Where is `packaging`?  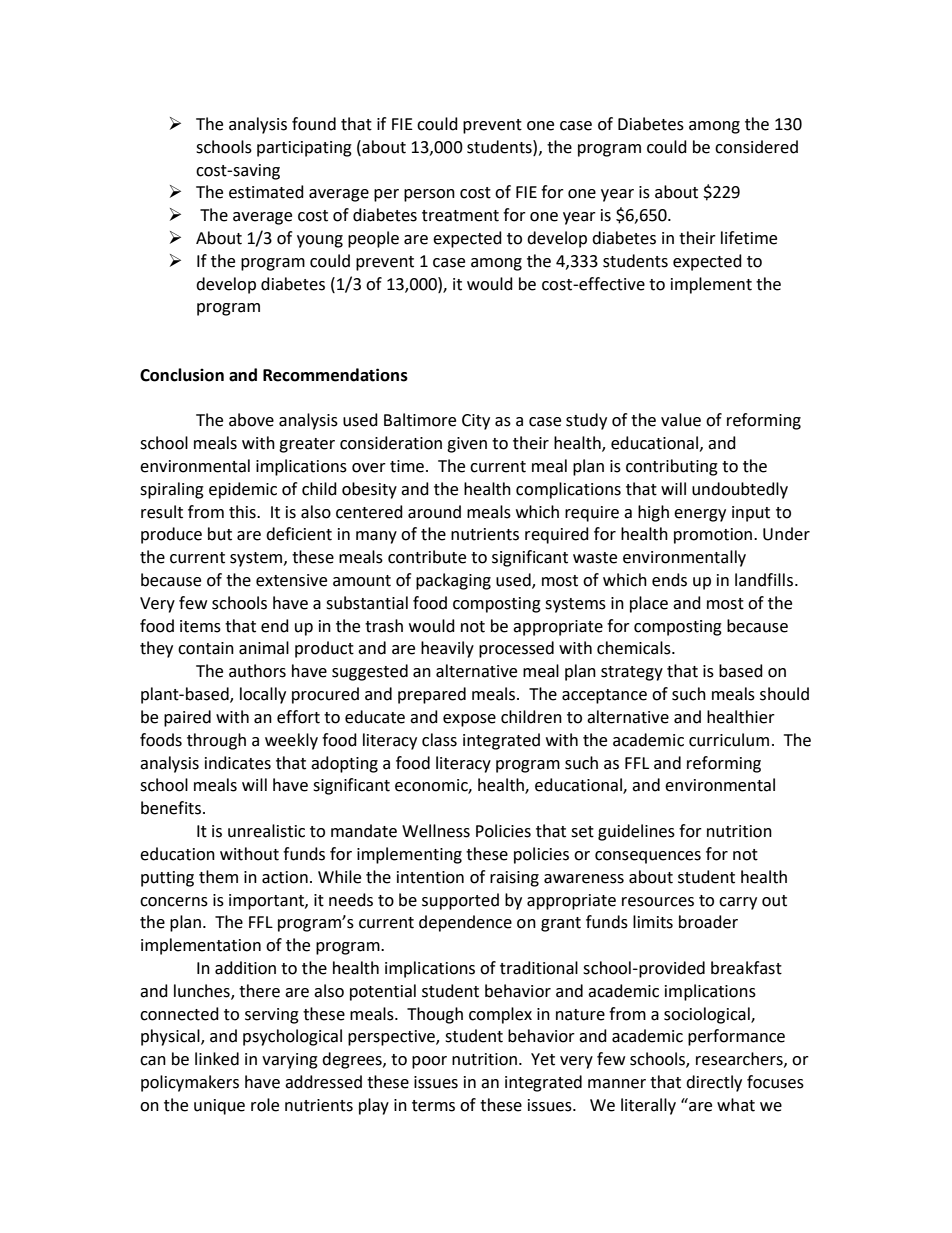
packaging is located at coordinates (453, 581).
